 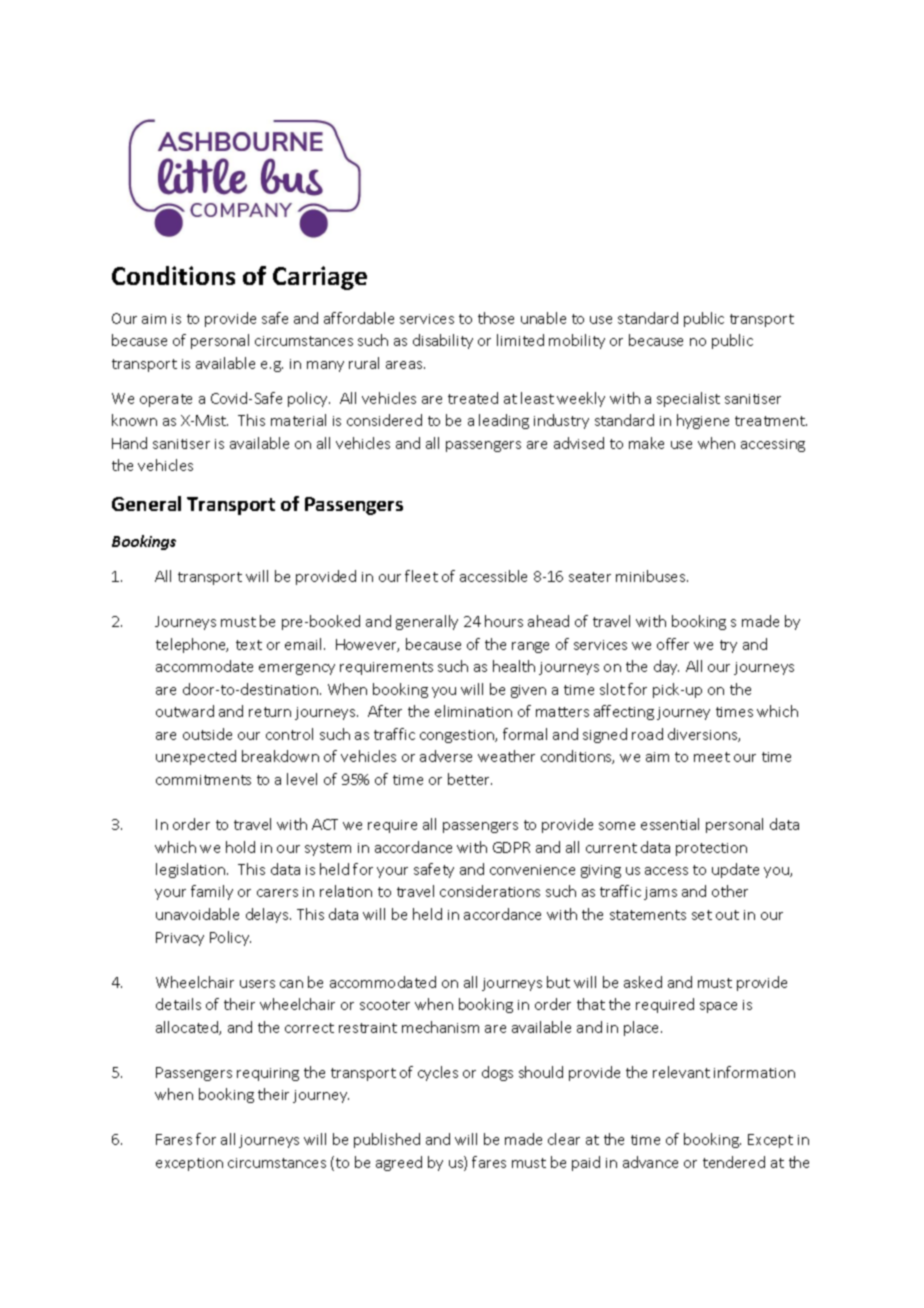 What do you see at coordinates (577, 341) in the image?
I see `mobility` at bounding box center [577, 341].
